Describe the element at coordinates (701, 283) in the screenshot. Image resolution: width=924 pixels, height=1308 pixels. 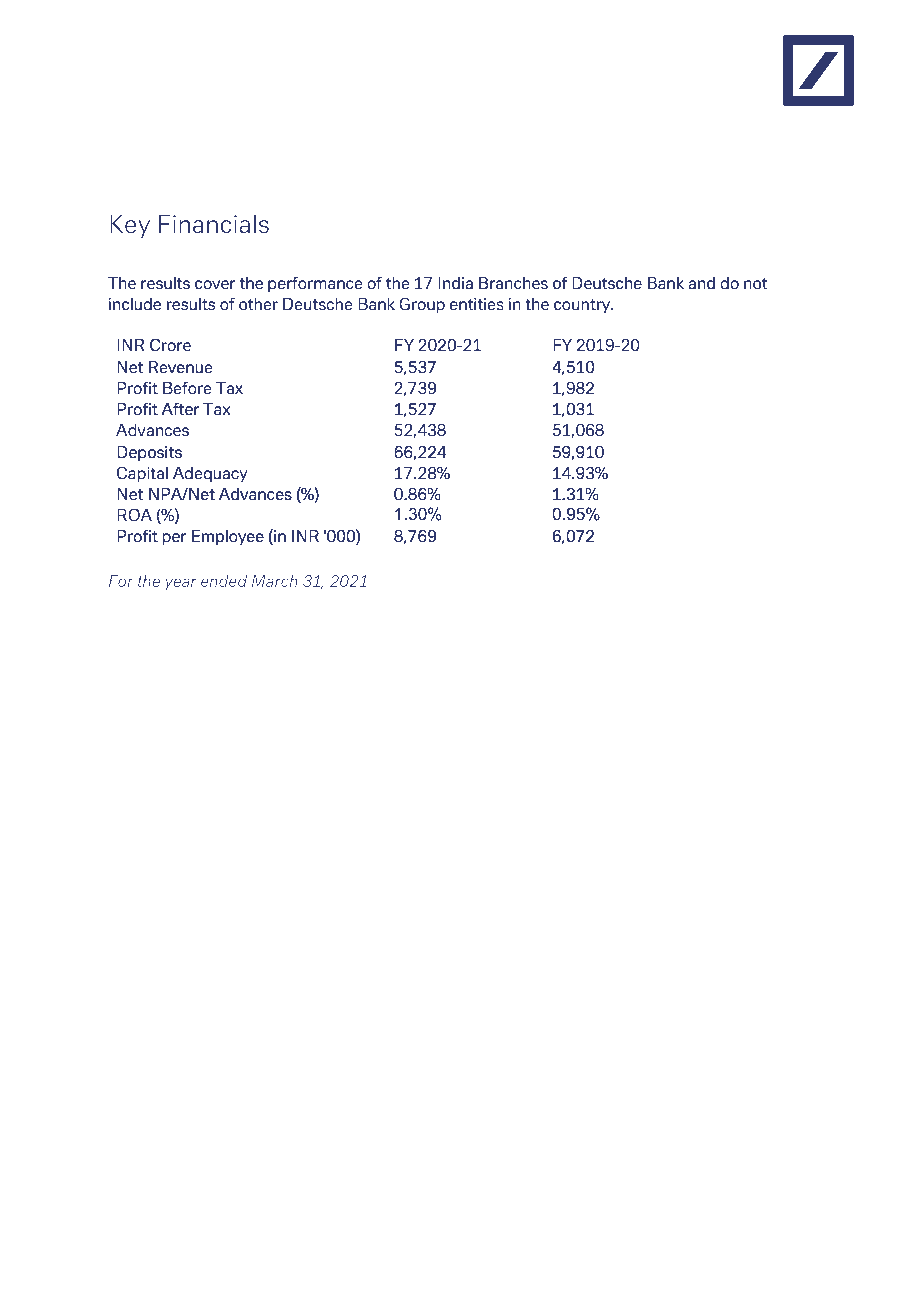
I see `and` at that location.
